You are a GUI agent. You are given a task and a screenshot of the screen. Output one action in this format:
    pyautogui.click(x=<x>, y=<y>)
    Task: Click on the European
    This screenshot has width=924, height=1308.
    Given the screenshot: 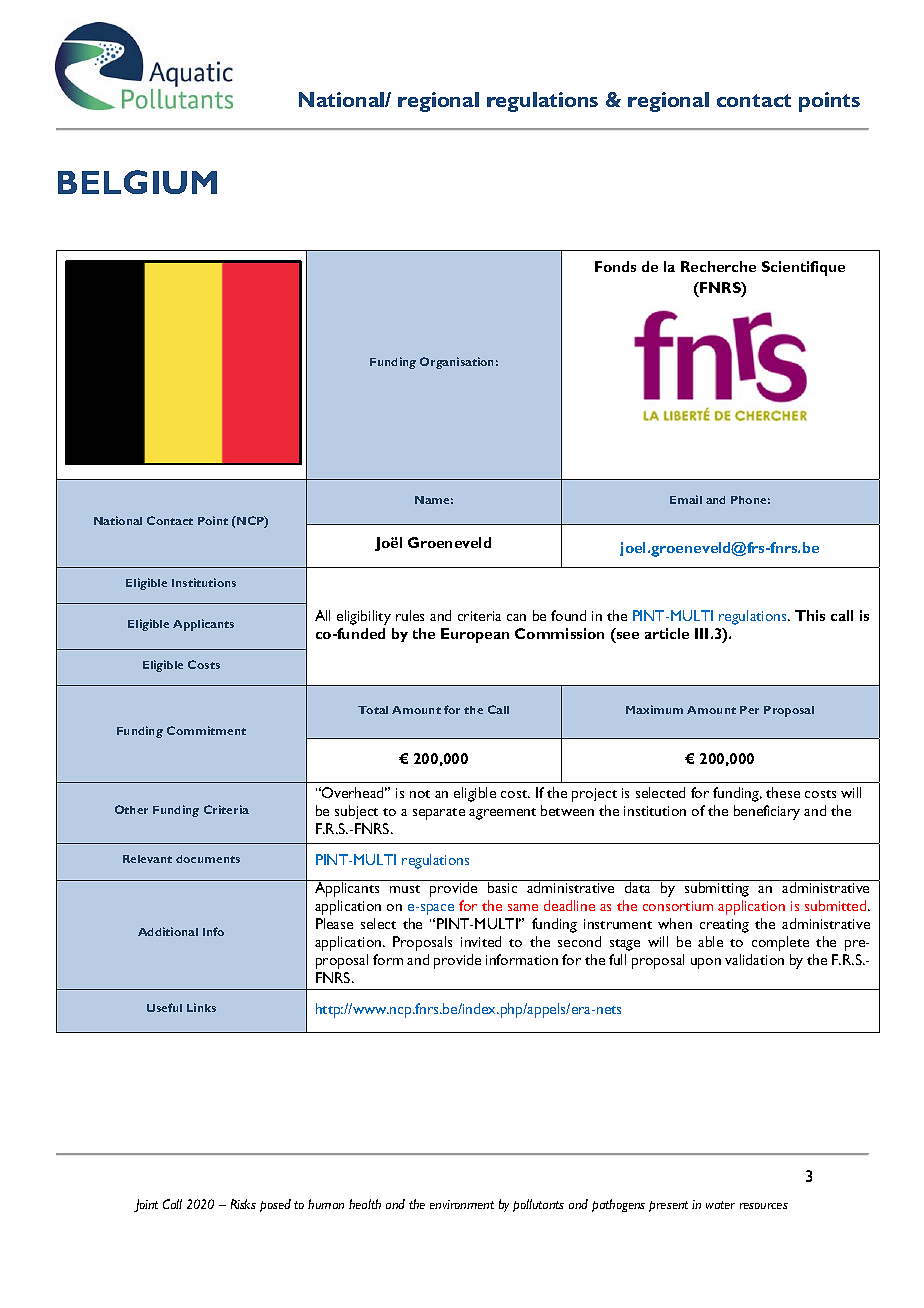 What is the action you would take?
    pyautogui.click(x=475, y=635)
